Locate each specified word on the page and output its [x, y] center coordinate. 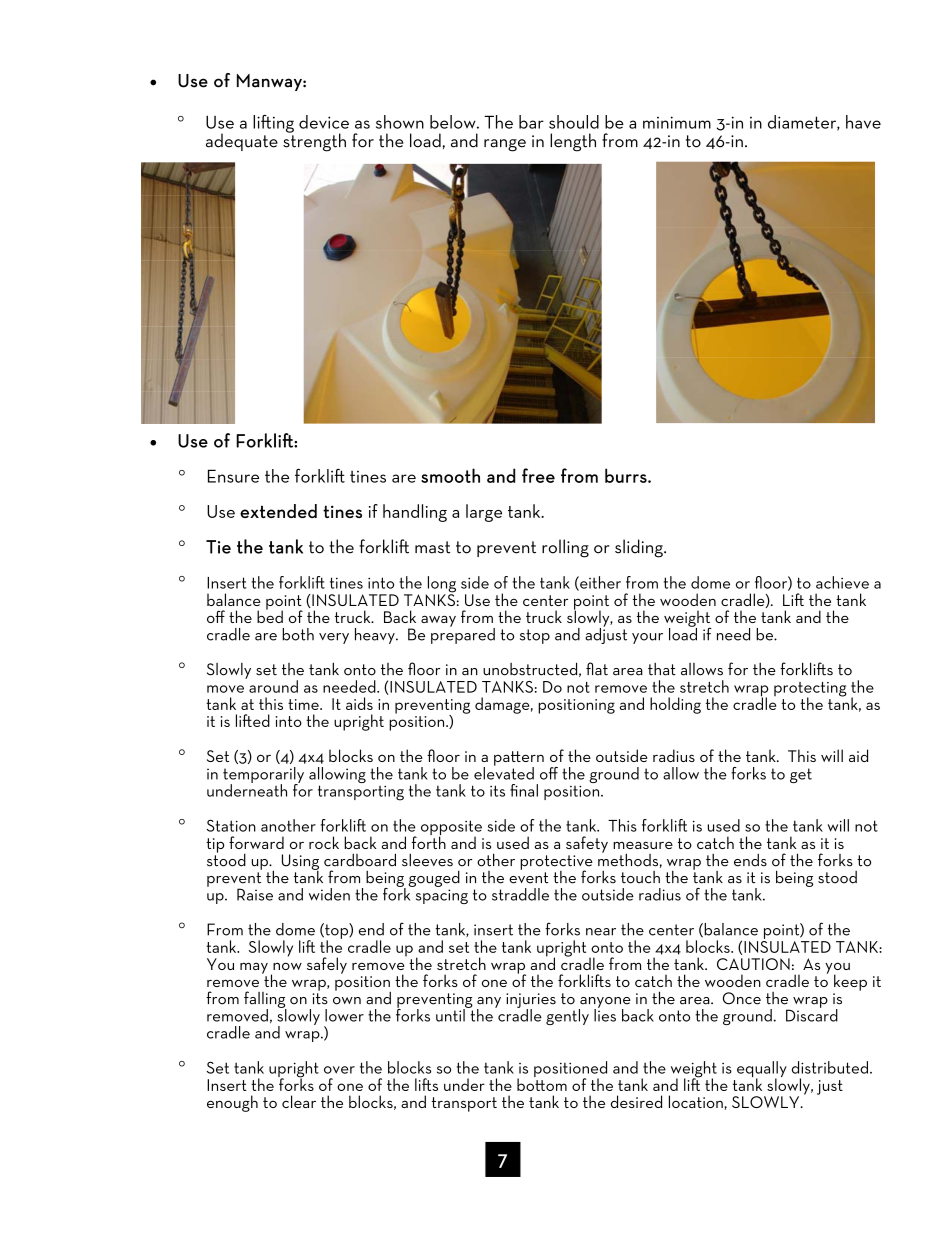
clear [299, 1101]
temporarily [263, 776]
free [538, 475]
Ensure [233, 476]
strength [314, 141]
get [801, 775]
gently [567, 1017]
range [505, 145]
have [863, 122]
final [524, 790]
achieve [842, 582]
